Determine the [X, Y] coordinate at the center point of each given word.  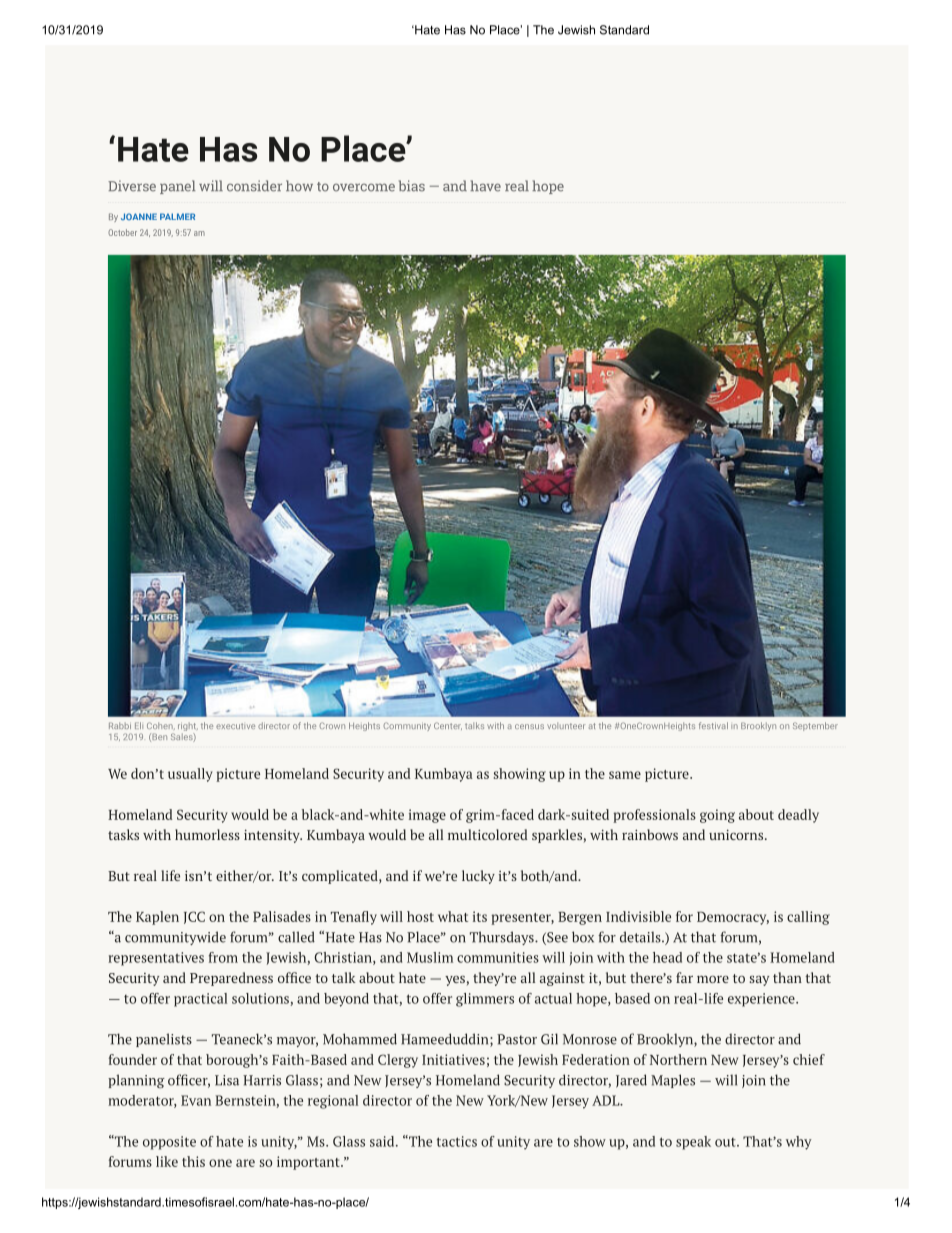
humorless [207, 834]
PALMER [177, 216]
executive [235, 726]
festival [713, 725]
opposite [169, 1143]
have [485, 186]
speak [693, 1143]
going [717, 816]
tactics [457, 1141]
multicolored [487, 834]
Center [448, 726]
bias [412, 186]
